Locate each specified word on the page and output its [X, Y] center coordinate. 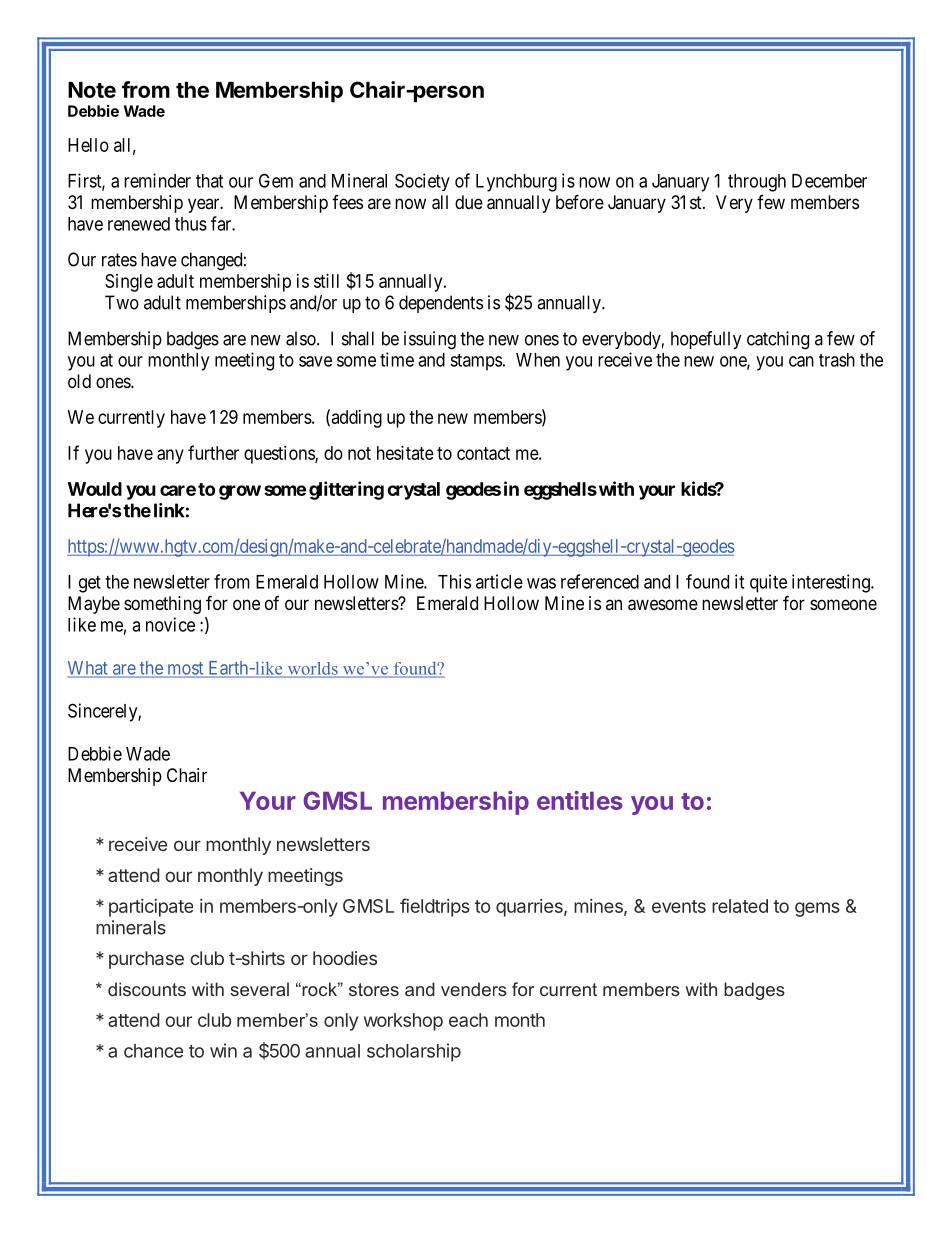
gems [817, 909]
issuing [430, 340]
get [90, 584]
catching [778, 340]
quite [768, 583]
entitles [580, 800]
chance [153, 1051]
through [757, 183]
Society [422, 182]
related [740, 906]
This [454, 581]
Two [122, 302]
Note [92, 90]
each [468, 1020]
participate [151, 908]
